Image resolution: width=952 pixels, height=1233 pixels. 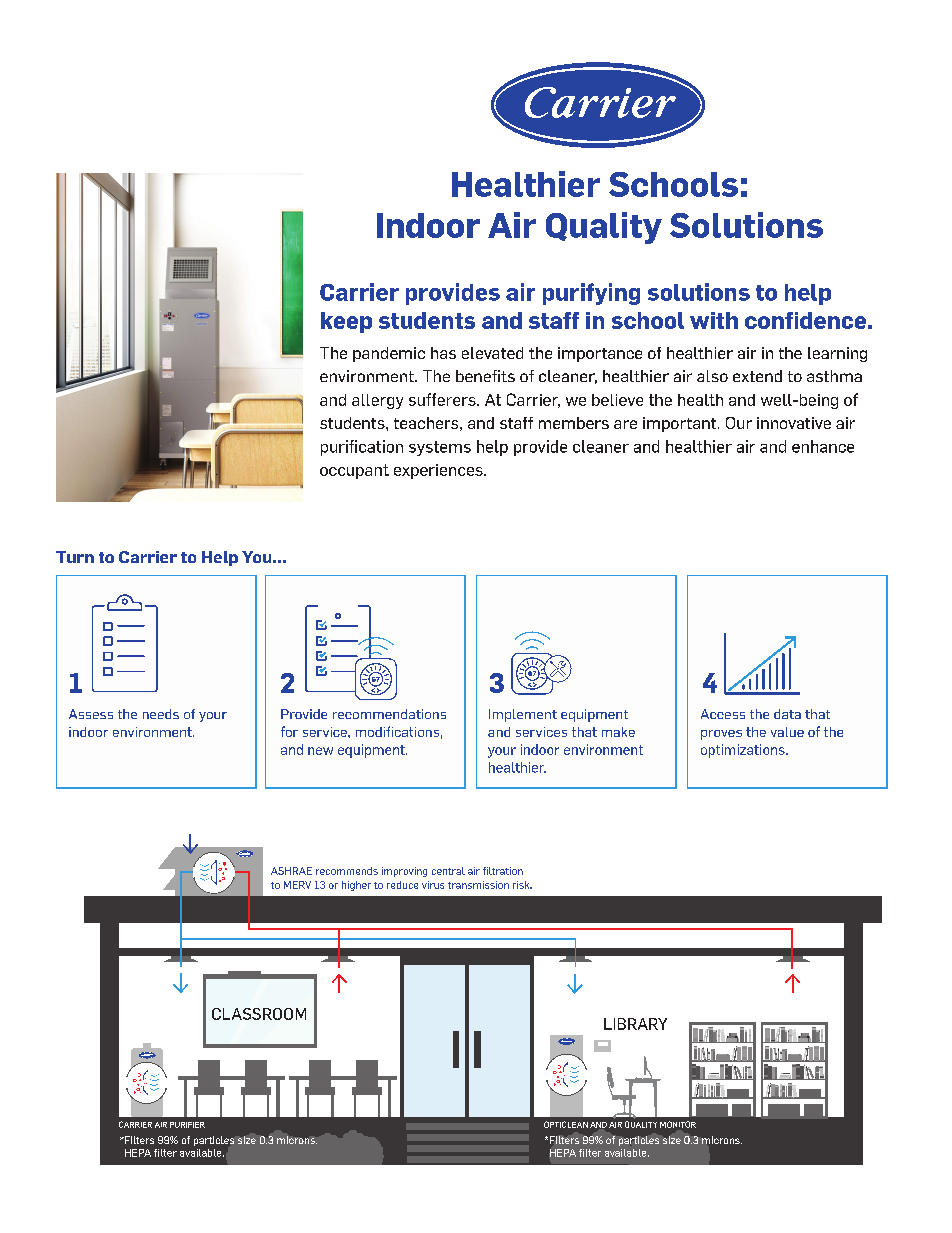 What do you see at coordinates (346, 322) in the document?
I see `keep` at bounding box center [346, 322].
